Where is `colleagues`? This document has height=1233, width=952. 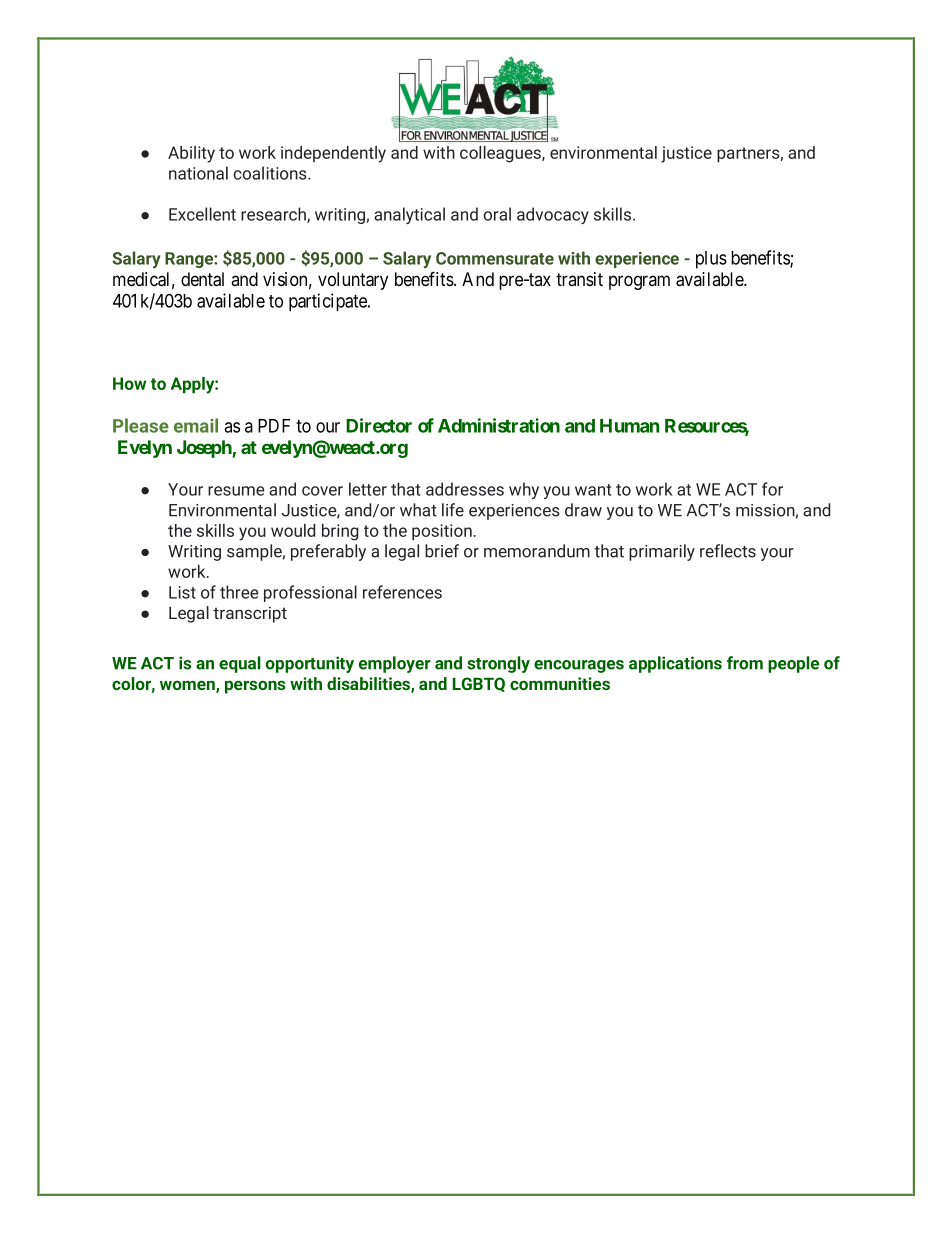 colleagues is located at coordinates (501, 154).
